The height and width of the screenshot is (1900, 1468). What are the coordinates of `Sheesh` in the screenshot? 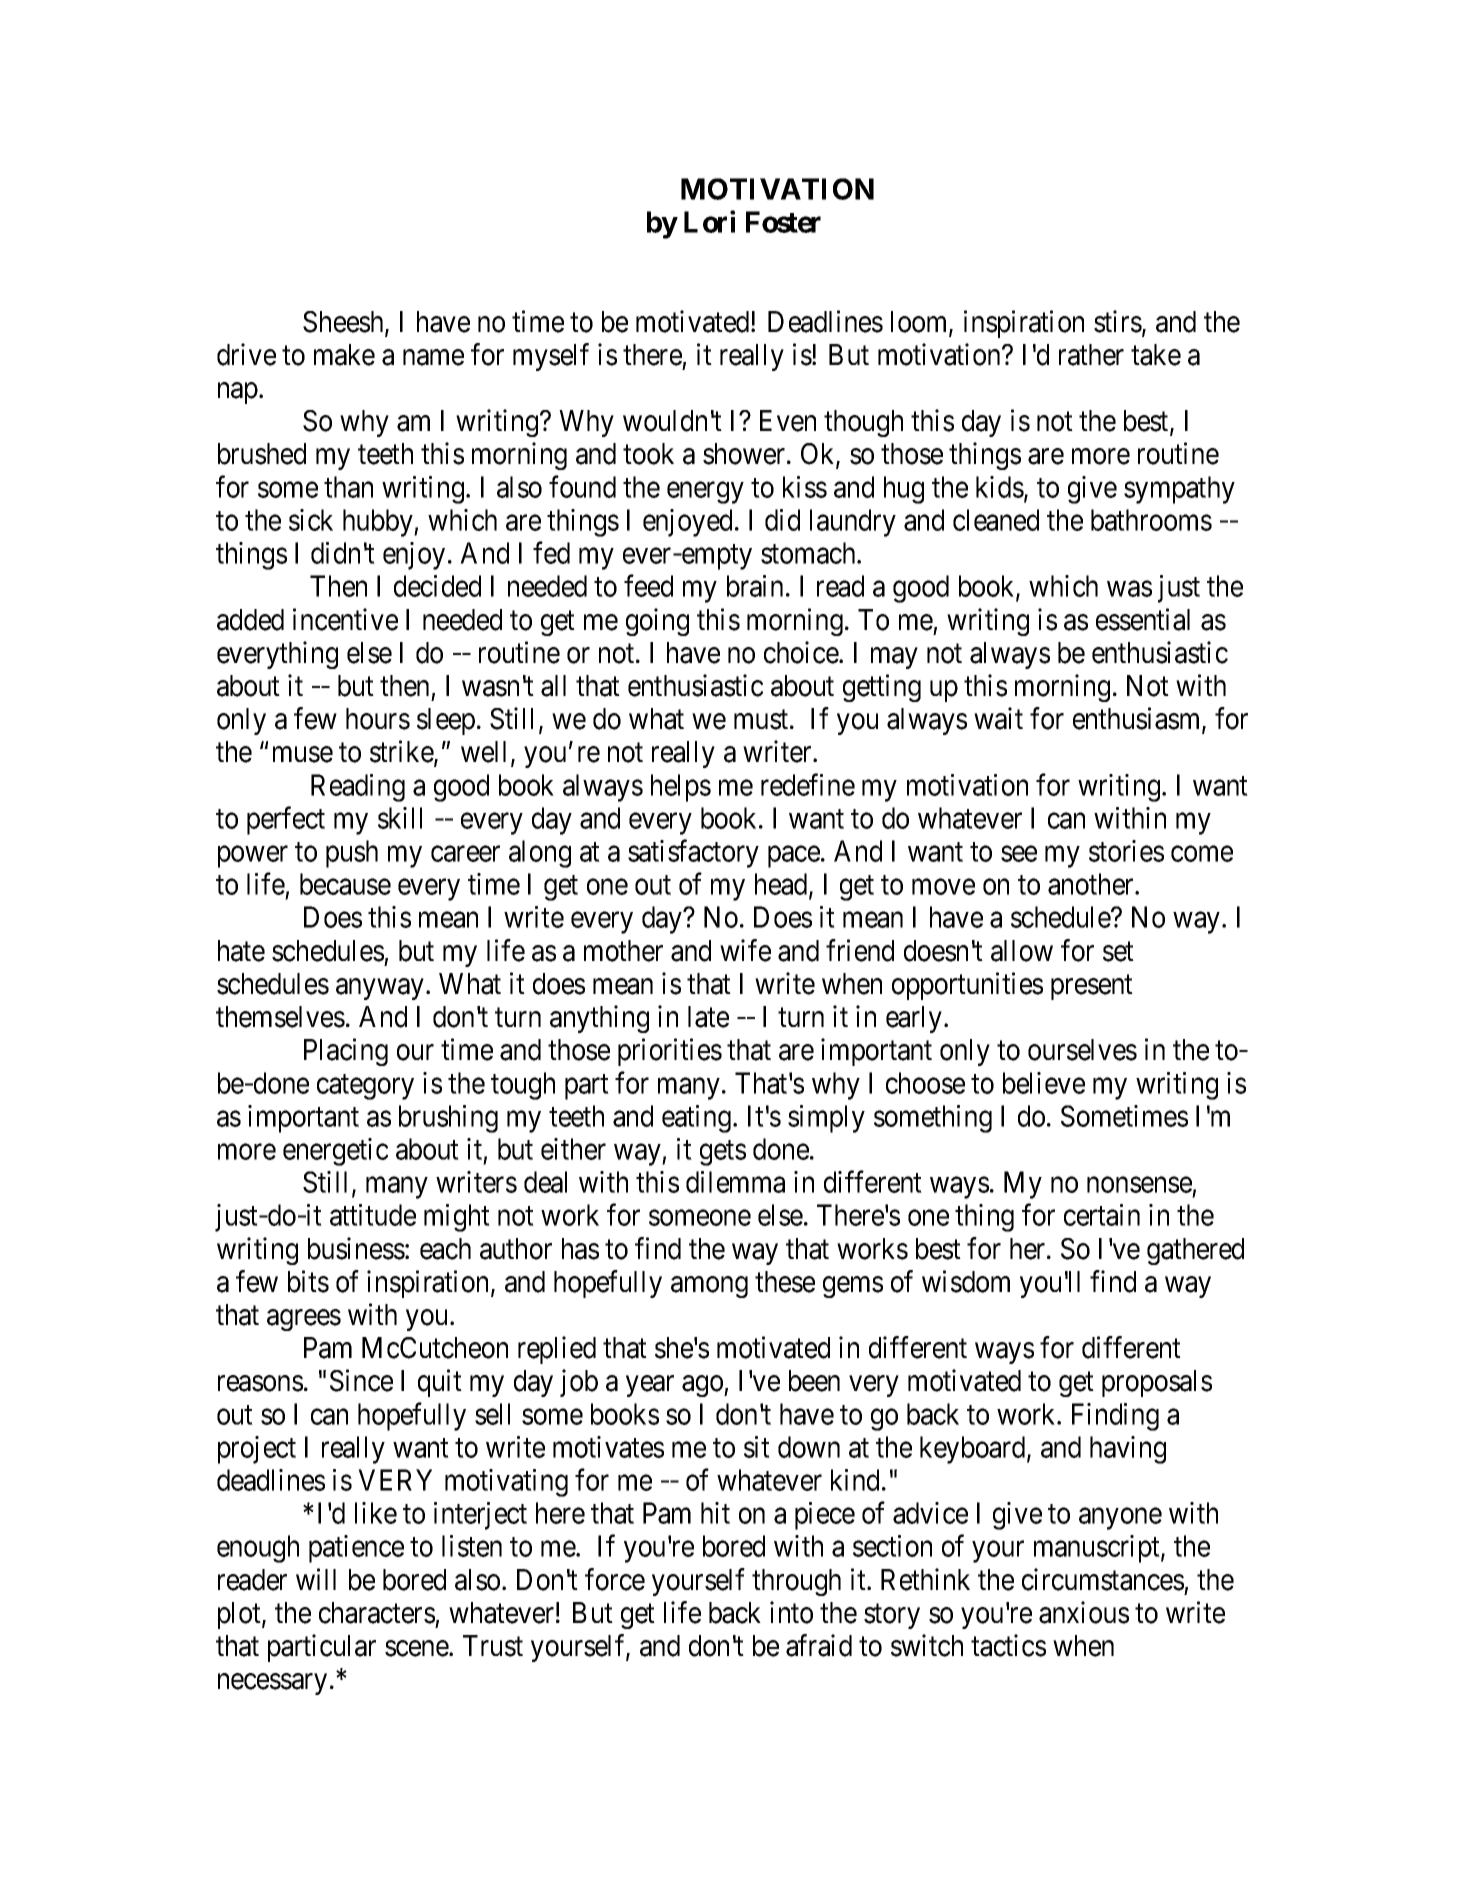 It's located at (344, 323).
